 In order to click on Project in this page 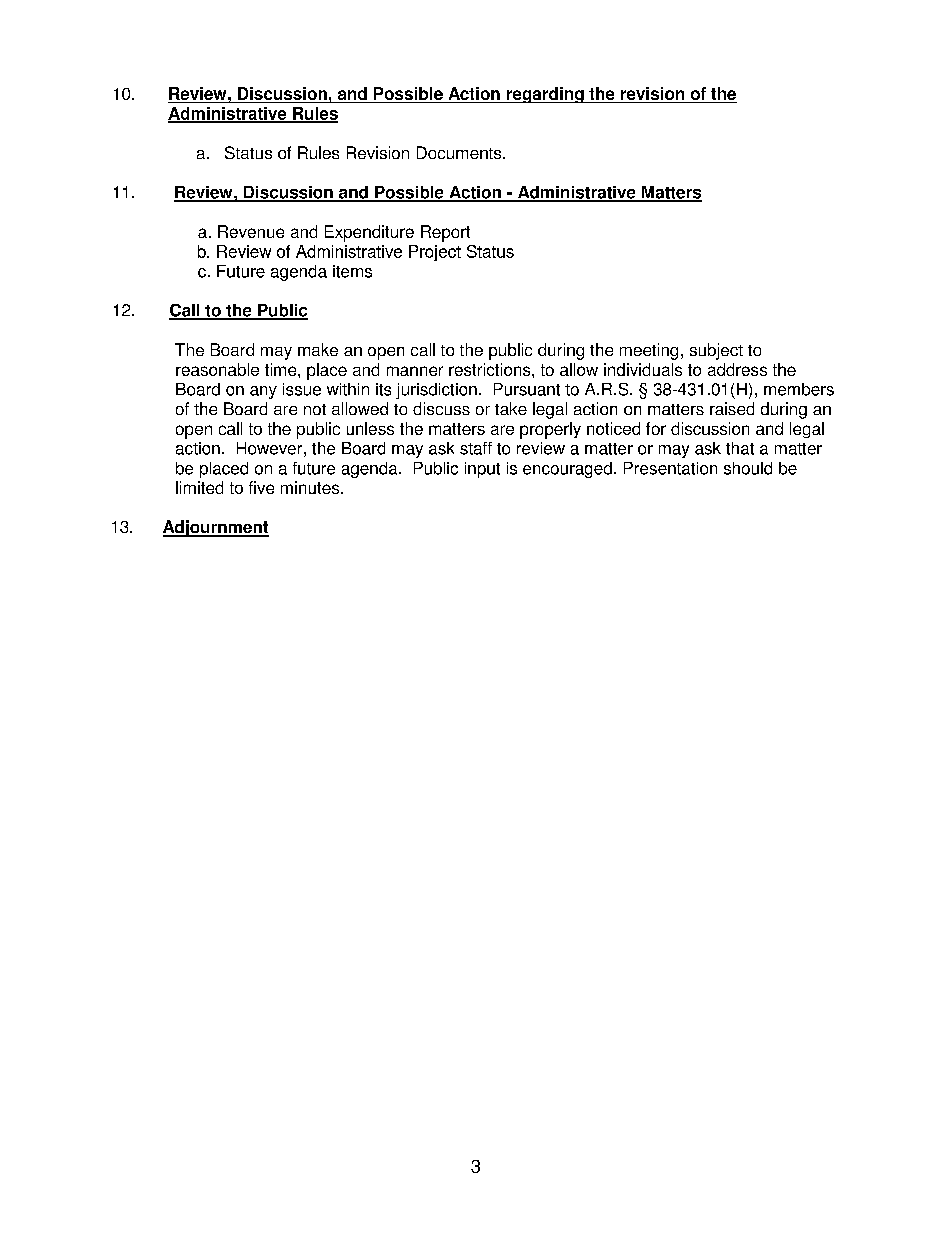, I will do `click(435, 253)`.
